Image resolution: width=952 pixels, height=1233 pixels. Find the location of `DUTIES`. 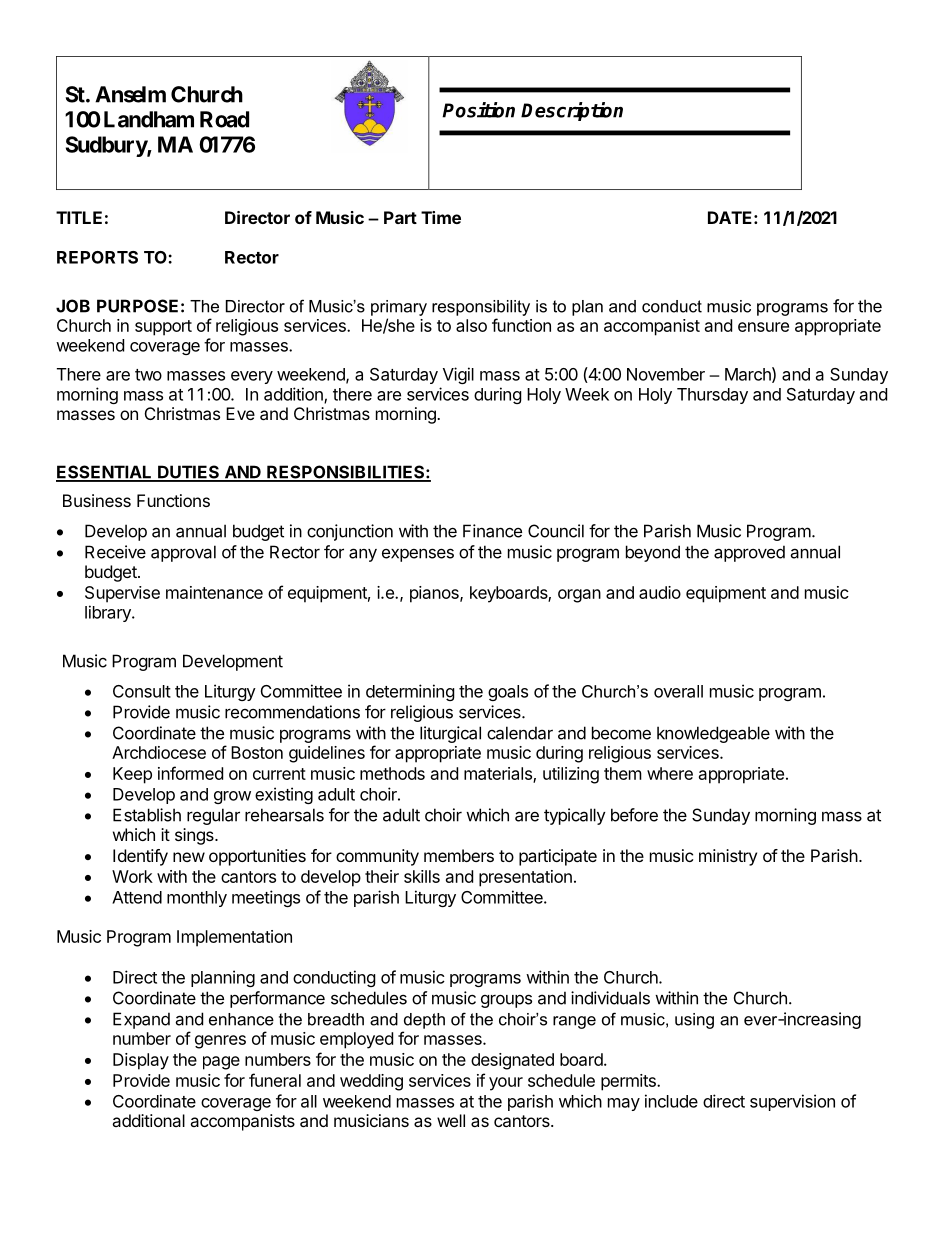

DUTIES is located at coordinates (189, 473).
